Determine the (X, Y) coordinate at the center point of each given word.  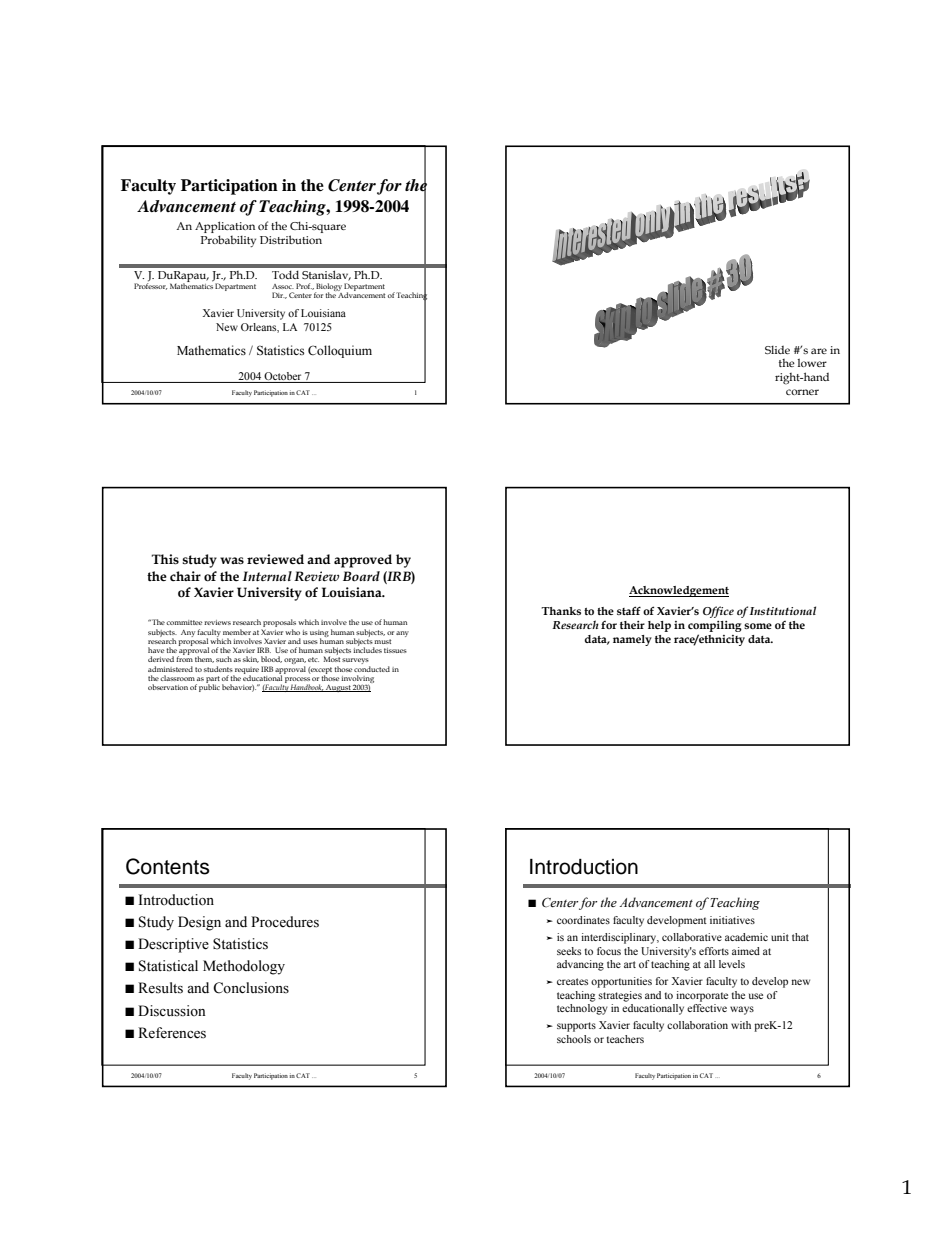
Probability (228, 241)
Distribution (291, 239)
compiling (715, 626)
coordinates (583, 920)
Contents (168, 866)
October (283, 377)
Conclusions (251, 988)
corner (802, 392)
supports (576, 1027)
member (237, 632)
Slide (777, 350)
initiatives (732, 920)
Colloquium (340, 351)
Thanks (561, 611)
